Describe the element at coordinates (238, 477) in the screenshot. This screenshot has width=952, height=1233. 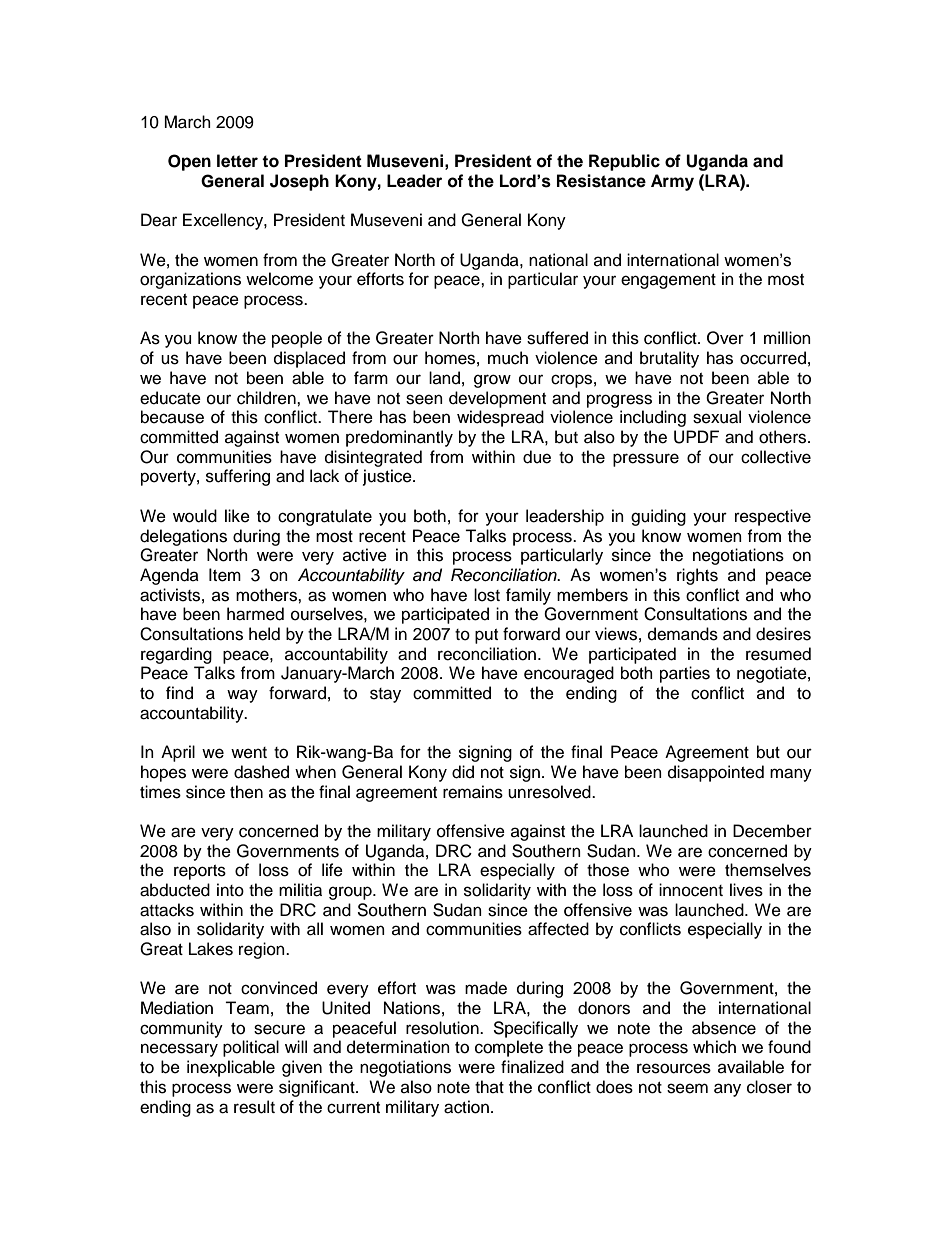
I see `suffering` at that location.
